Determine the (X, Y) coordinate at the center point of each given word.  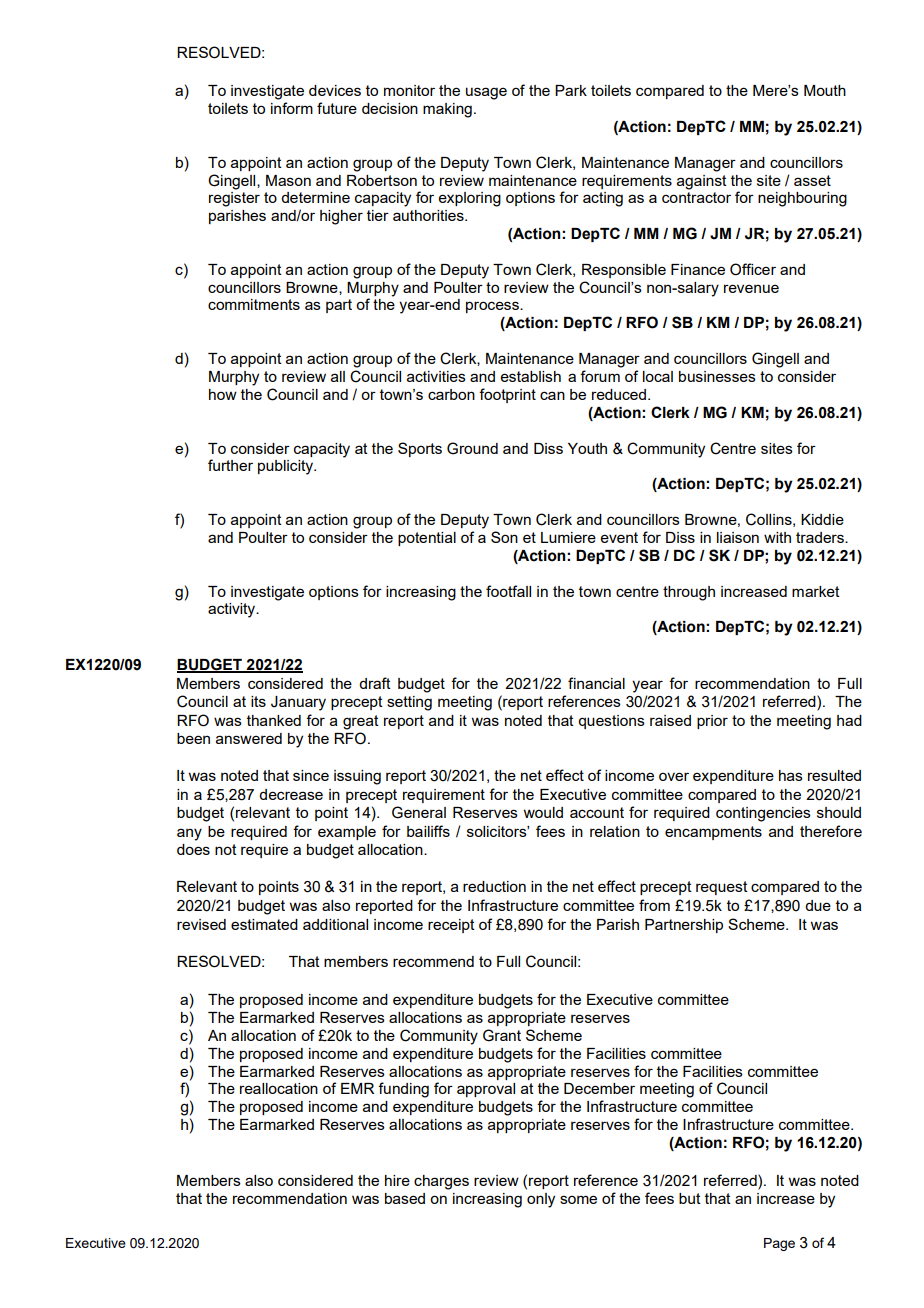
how (223, 394)
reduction (494, 886)
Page (779, 1244)
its (258, 701)
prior (712, 722)
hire (397, 1180)
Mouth (825, 90)
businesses (717, 376)
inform (292, 108)
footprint (507, 395)
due (818, 905)
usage (486, 93)
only (541, 1200)
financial (596, 683)
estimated (264, 924)
